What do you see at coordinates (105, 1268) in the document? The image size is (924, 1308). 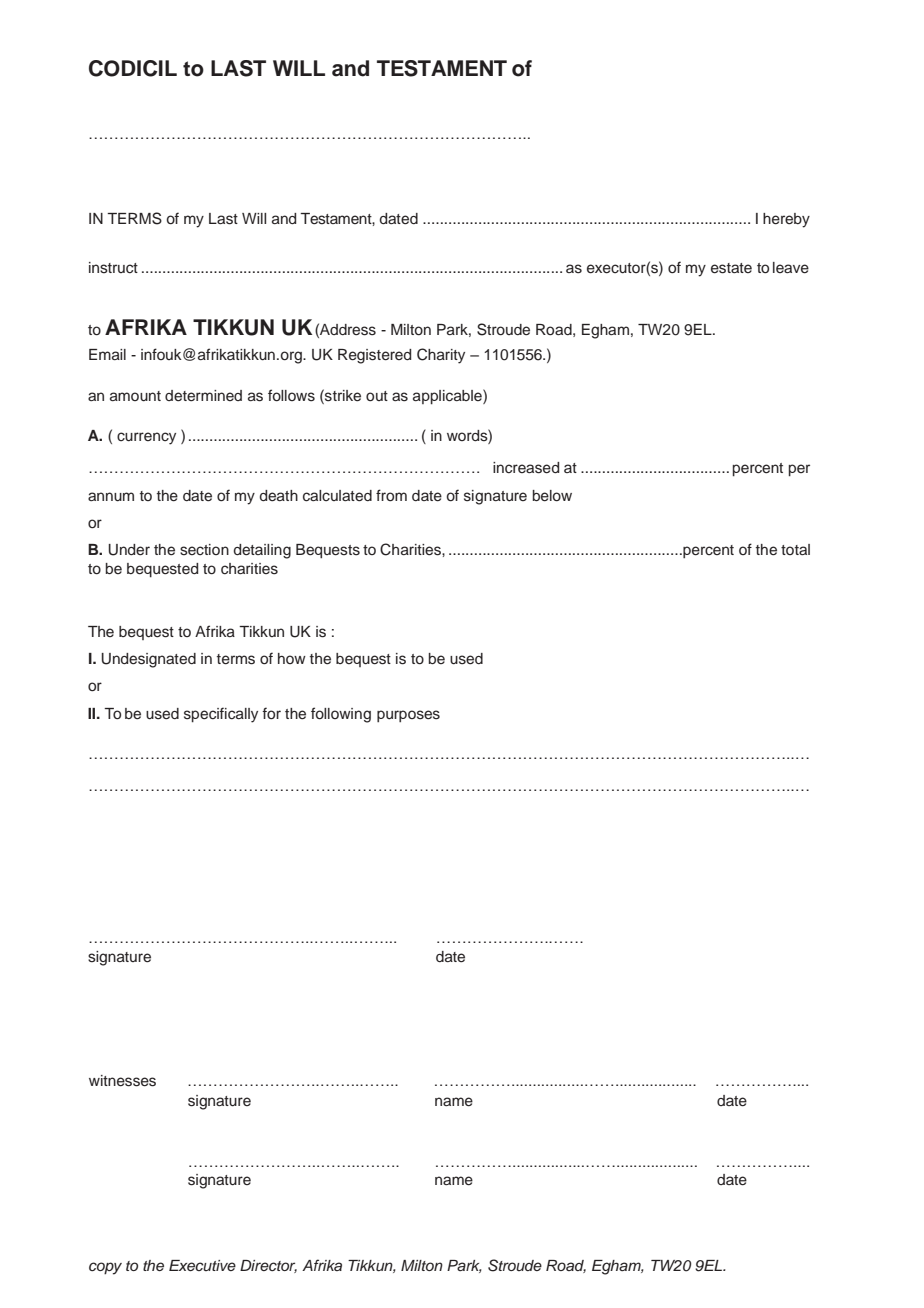 I see `copy` at bounding box center [105, 1268].
